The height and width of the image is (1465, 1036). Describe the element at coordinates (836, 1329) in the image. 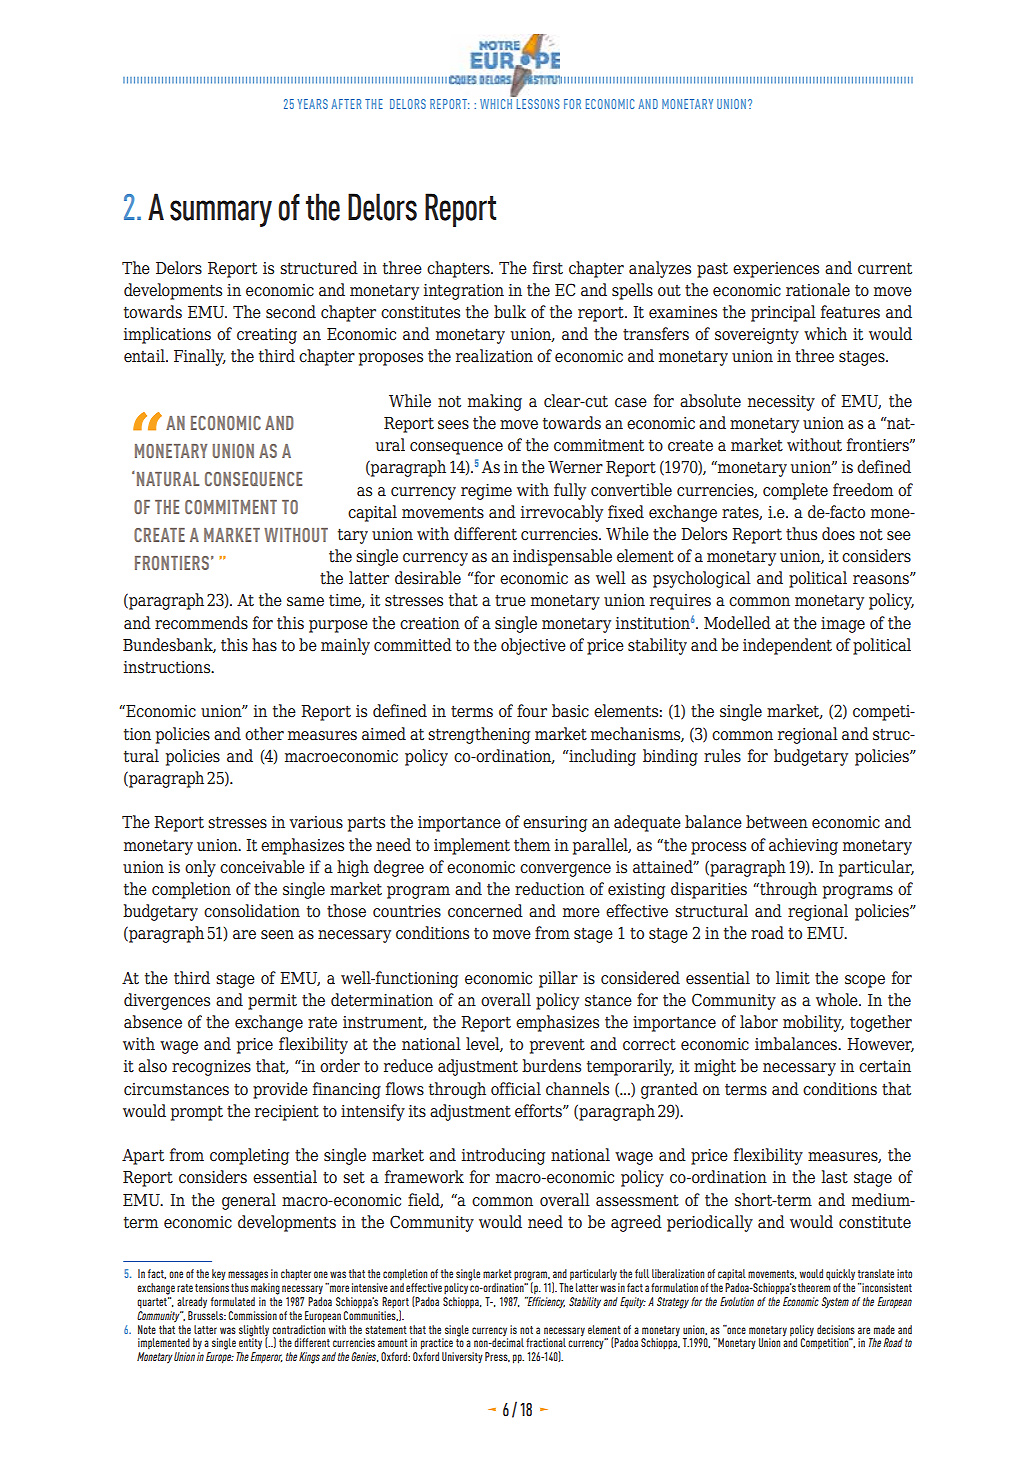

I see `decisions` at that location.
